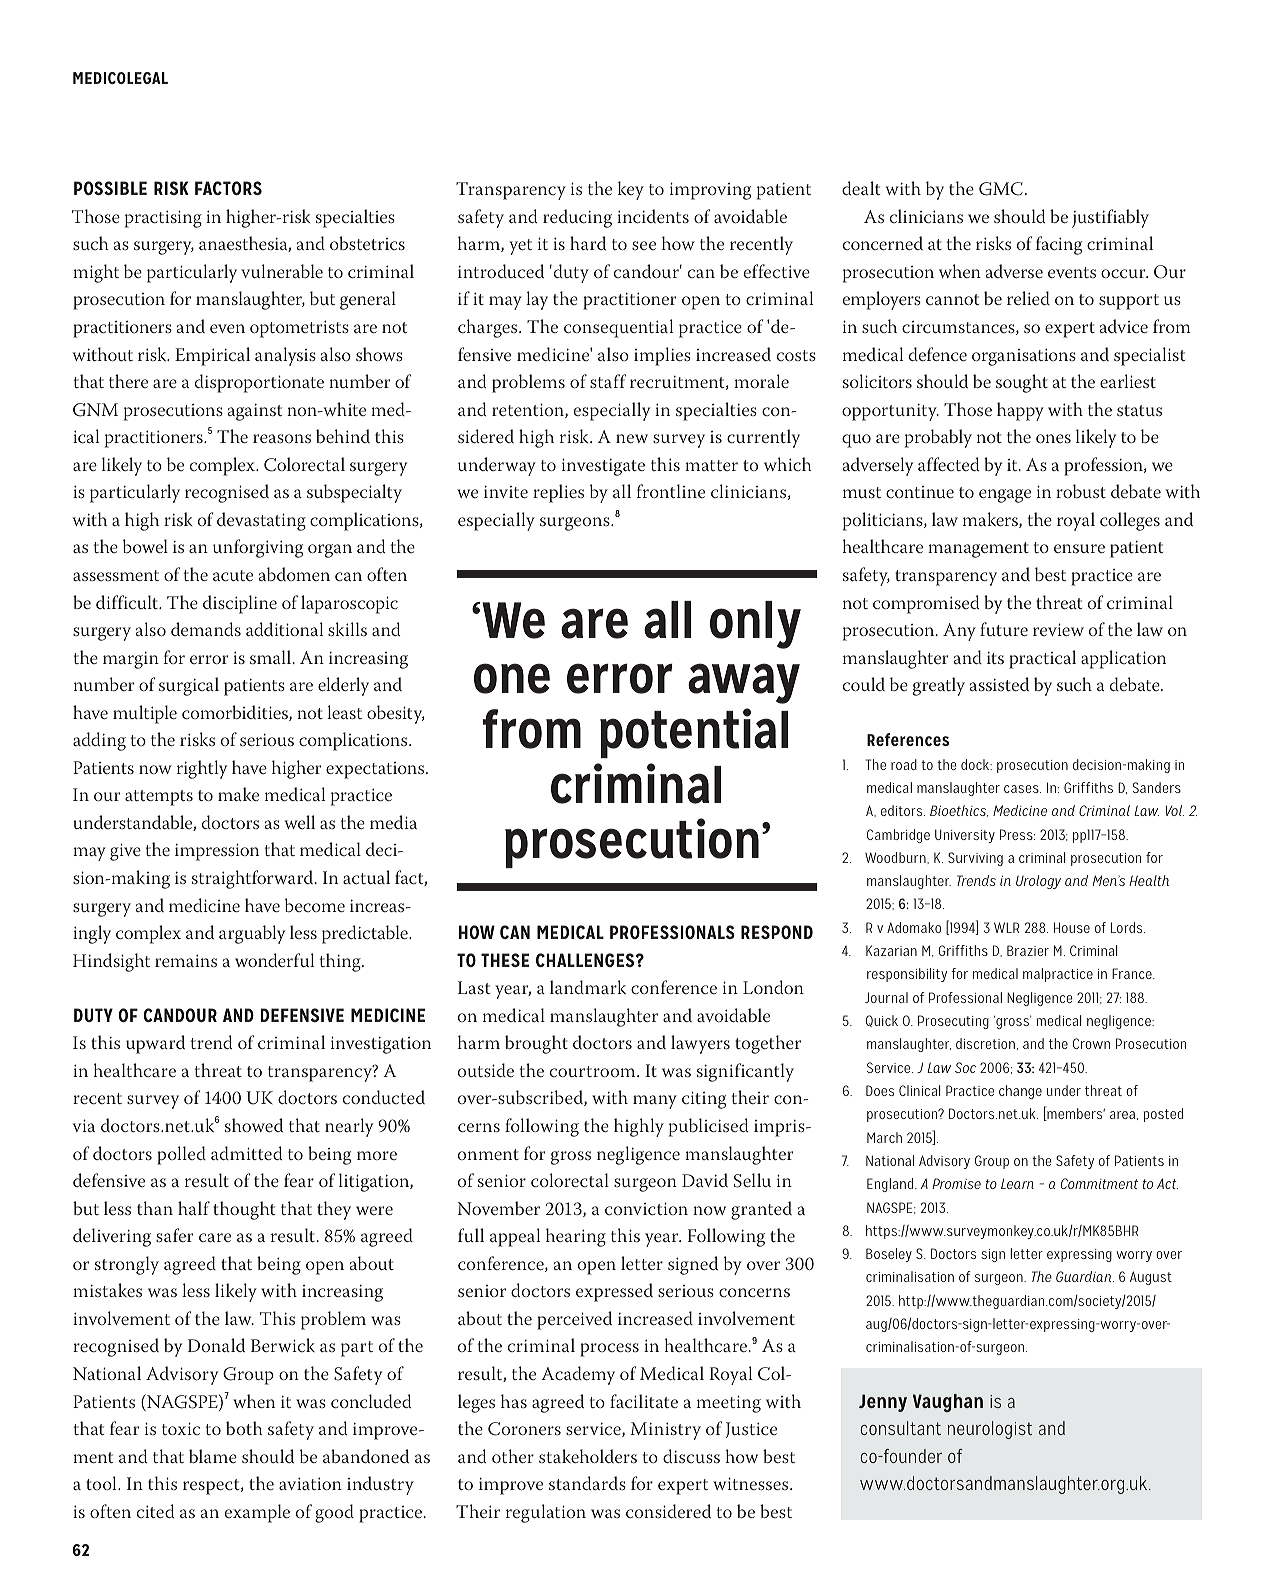 This document has width=1262, height=1592. I want to click on practising, so click(163, 219).
